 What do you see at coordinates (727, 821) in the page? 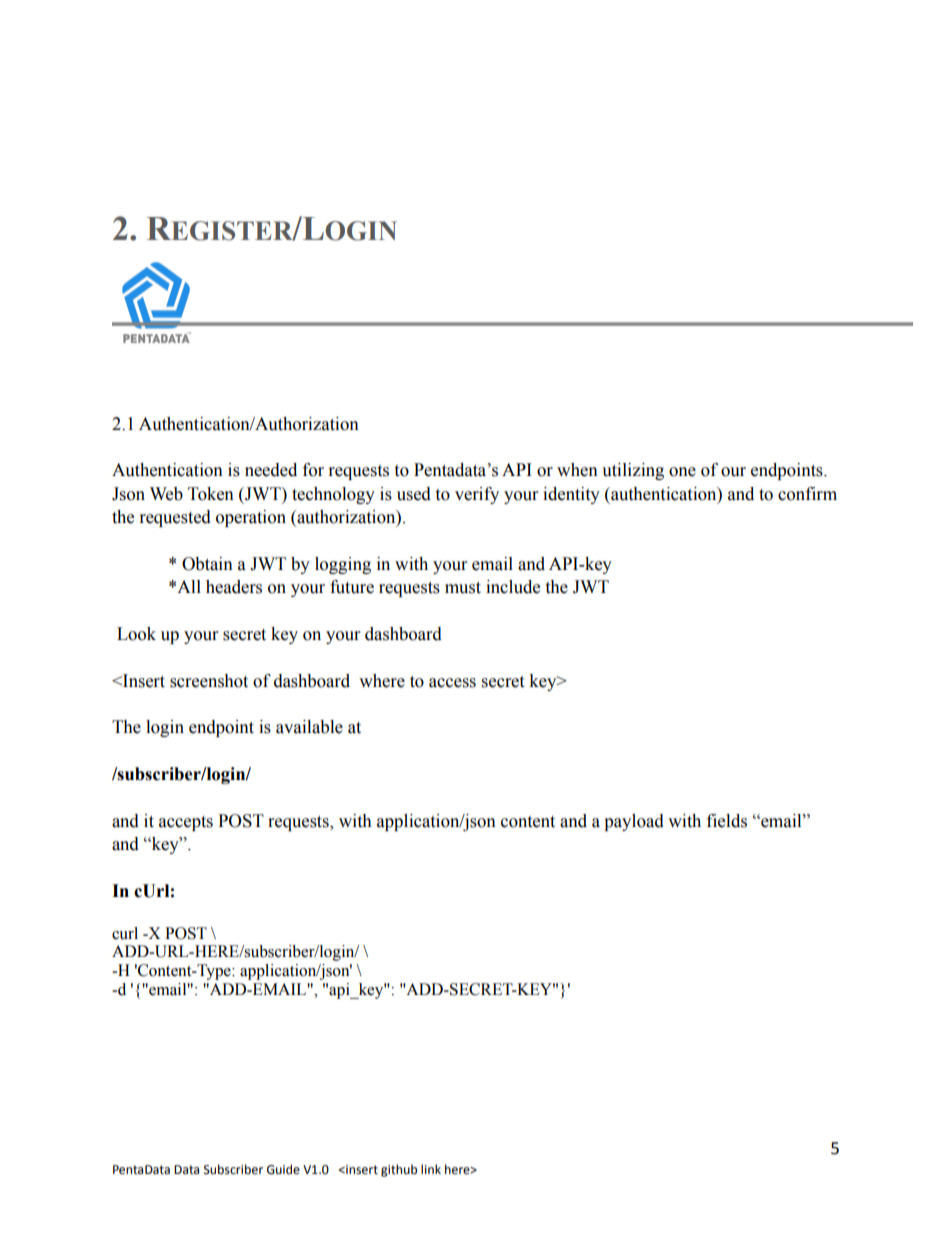
I see `fields` at bounding box center [727, 821].
